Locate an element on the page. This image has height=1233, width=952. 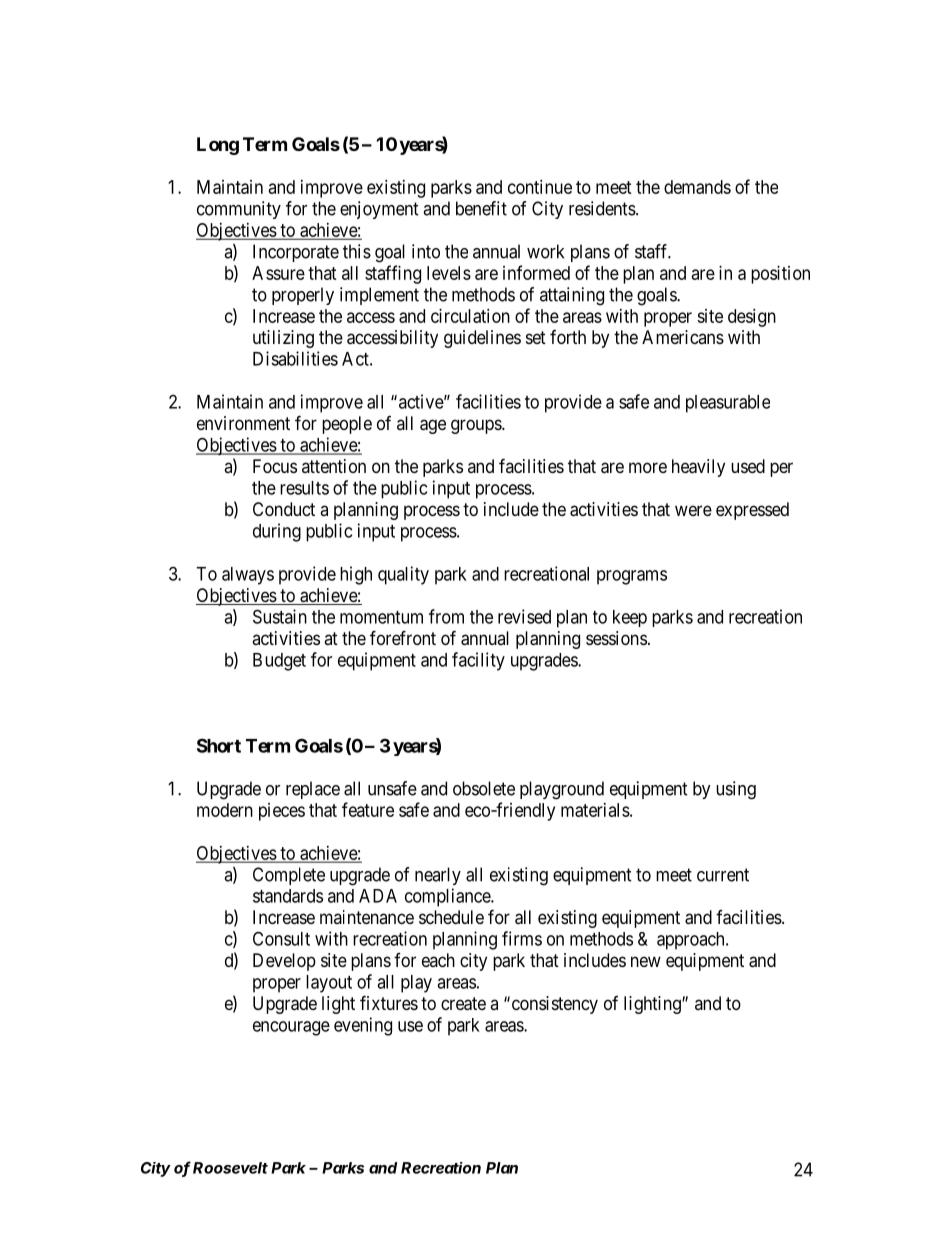
Long is located at coordinates (218, 146).
